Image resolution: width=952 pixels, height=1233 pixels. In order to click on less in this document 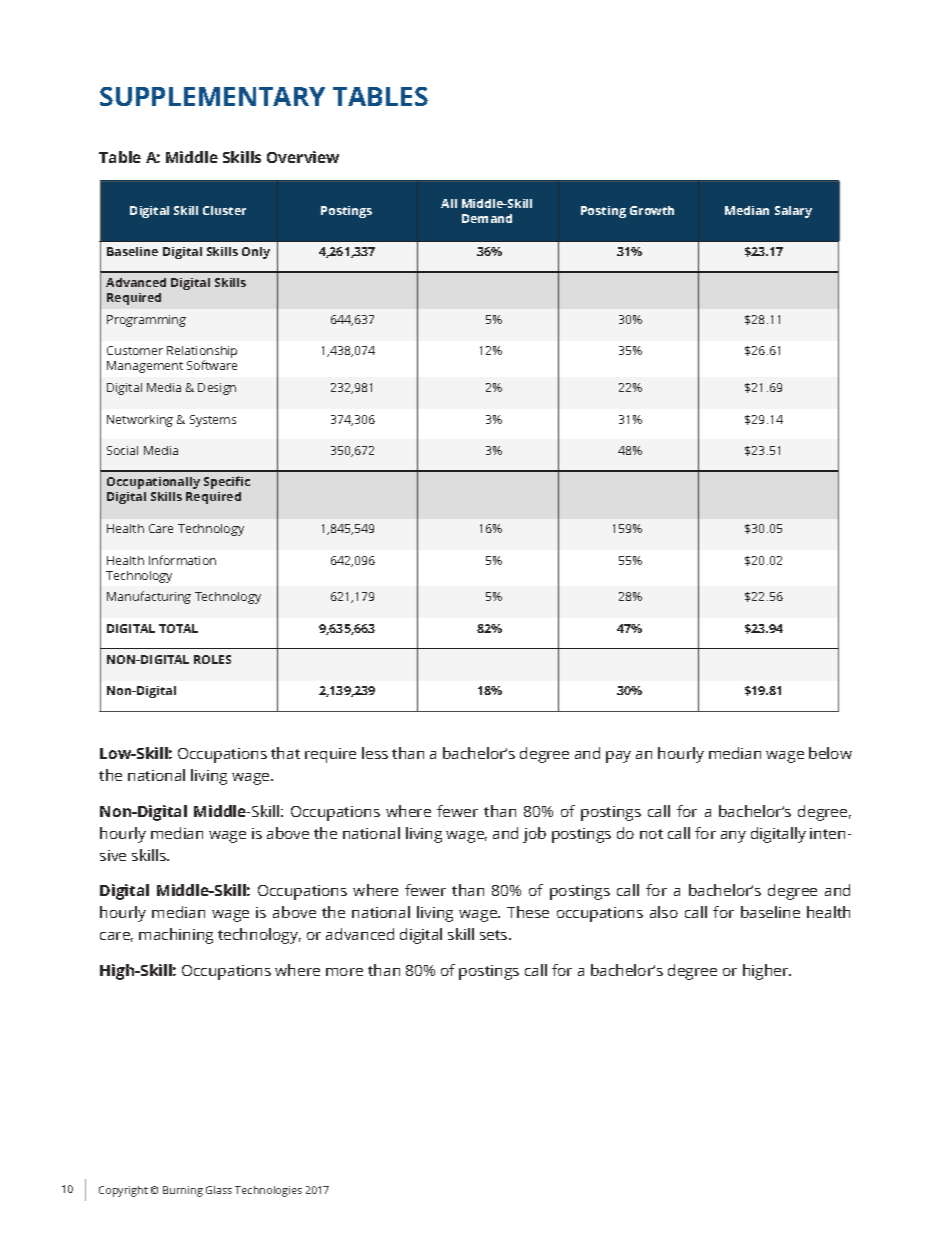, I will do `click(375, 753)`.
